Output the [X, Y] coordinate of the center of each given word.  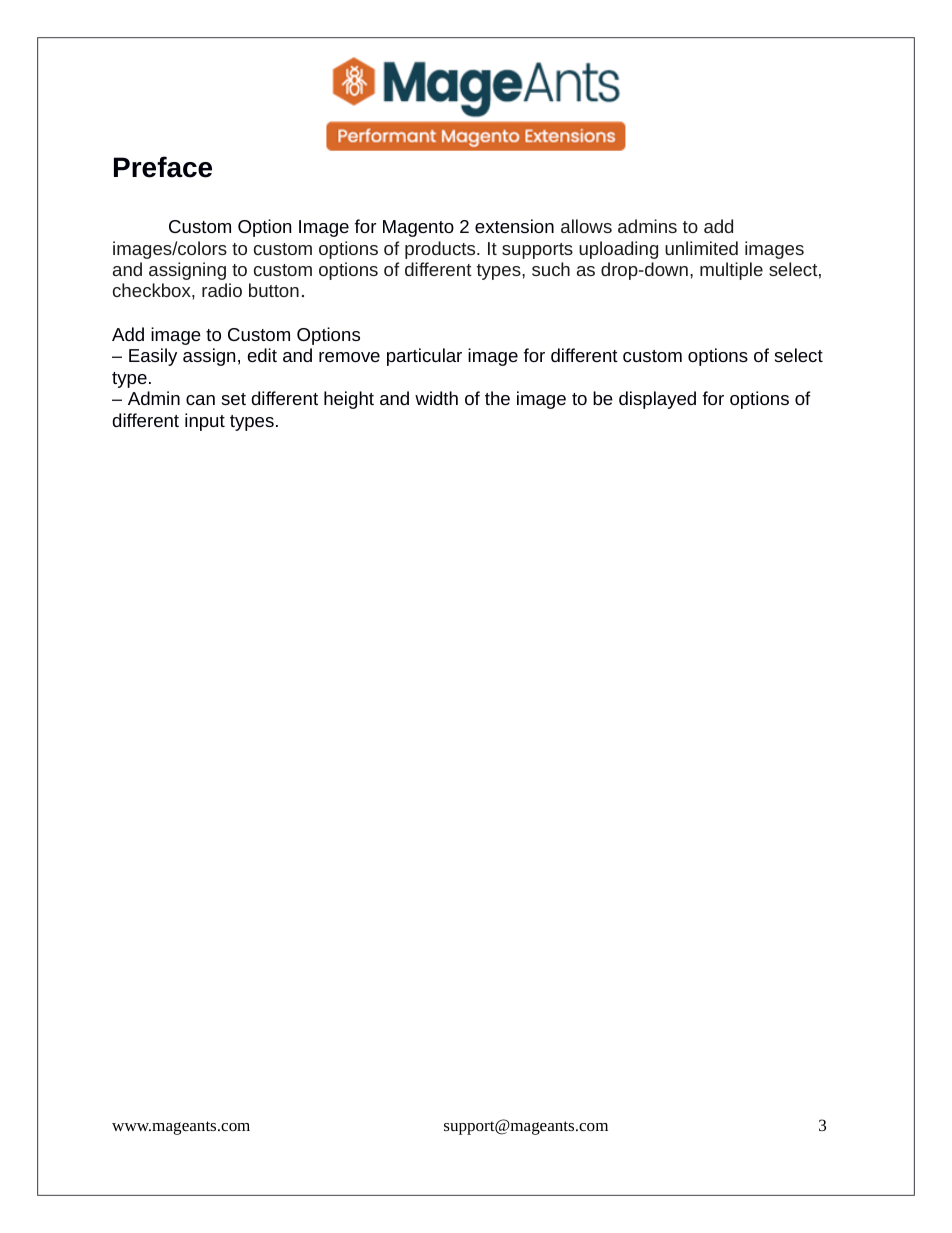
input [205, 422]
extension [514, 226]
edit [262, 355]
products [441, 250]
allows [586, 226]
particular [424, 357]
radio [222, 290]
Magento [418, 228]
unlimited [701, 248]
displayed [657, 400]
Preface [163, 167]
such [551, 269]
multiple [731, 271]
